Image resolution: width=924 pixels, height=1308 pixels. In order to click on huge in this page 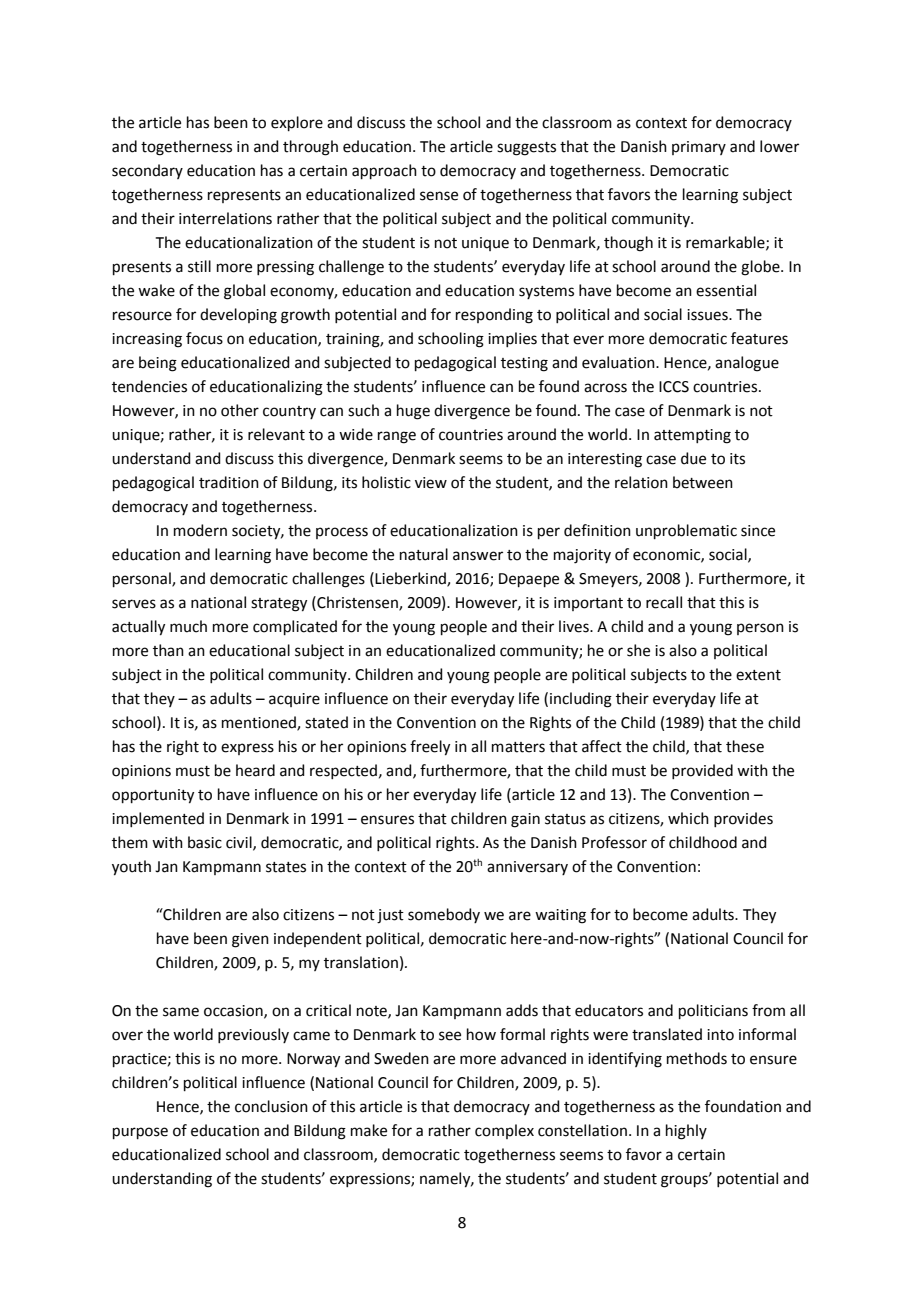, I will do `click(413, 412)`.
